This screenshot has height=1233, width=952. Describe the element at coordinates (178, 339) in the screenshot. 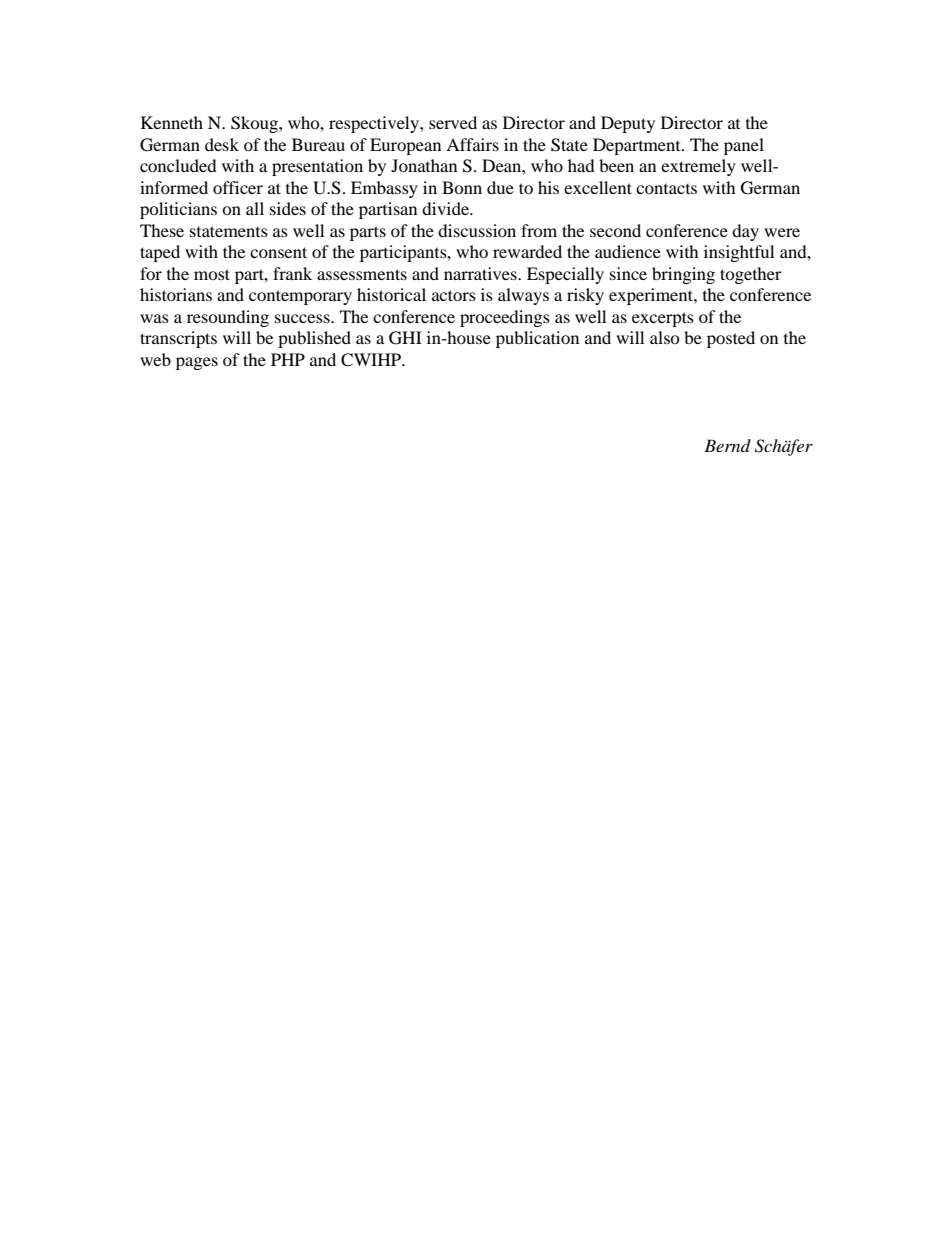

I see `transcripts` at that location.
